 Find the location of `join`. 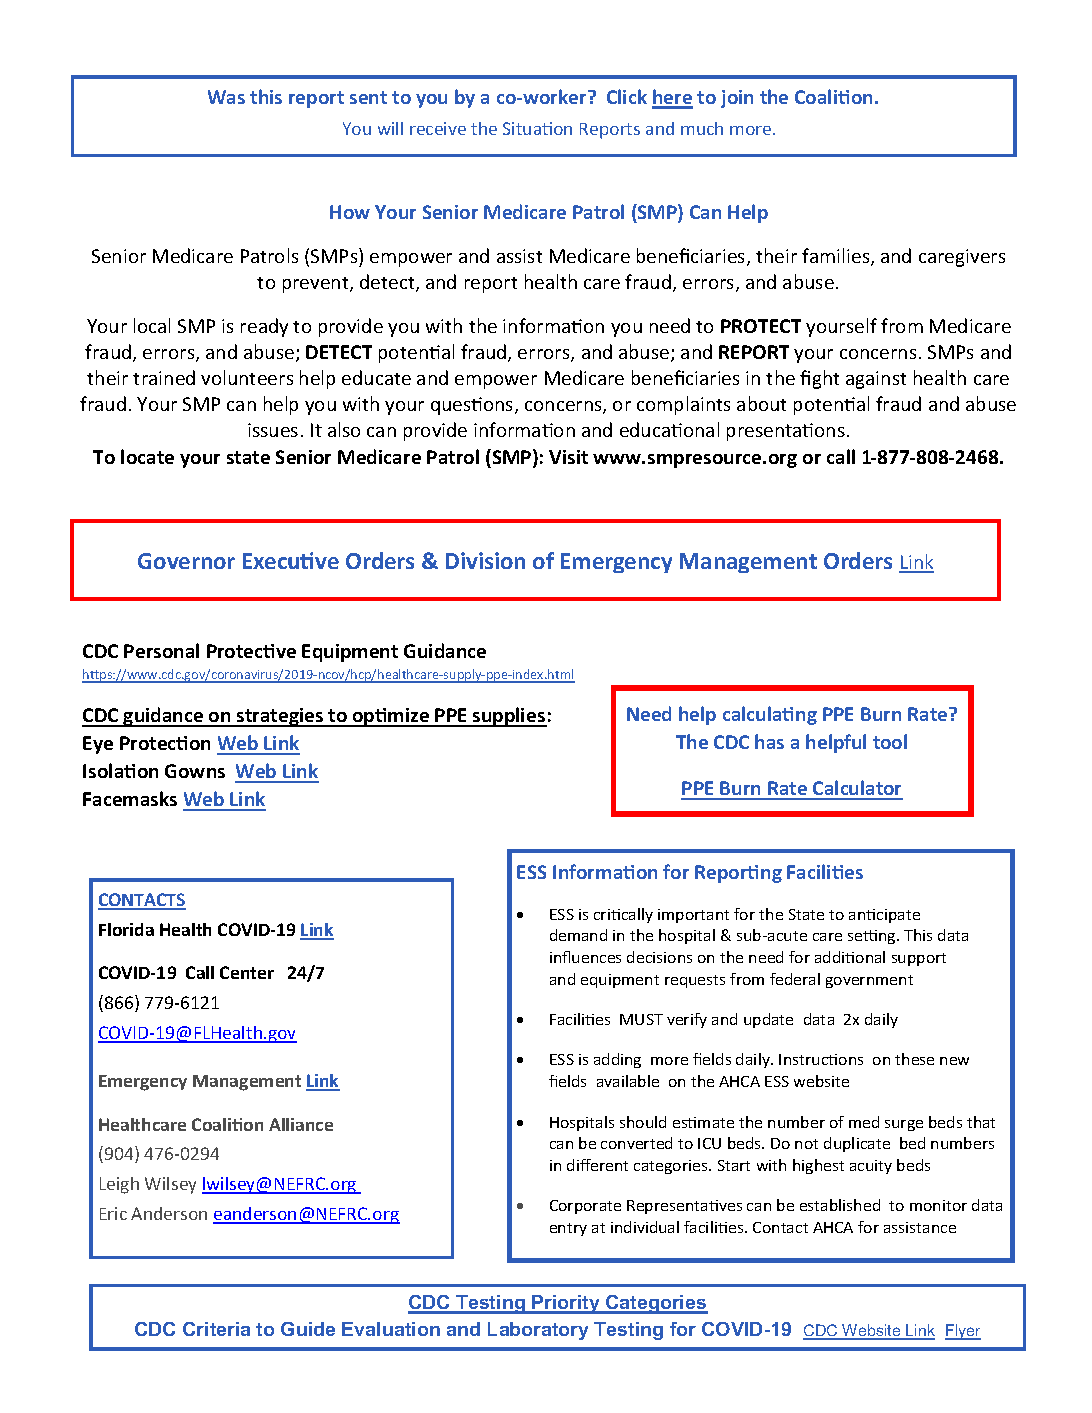

join is located at coordinates (737, 99).
